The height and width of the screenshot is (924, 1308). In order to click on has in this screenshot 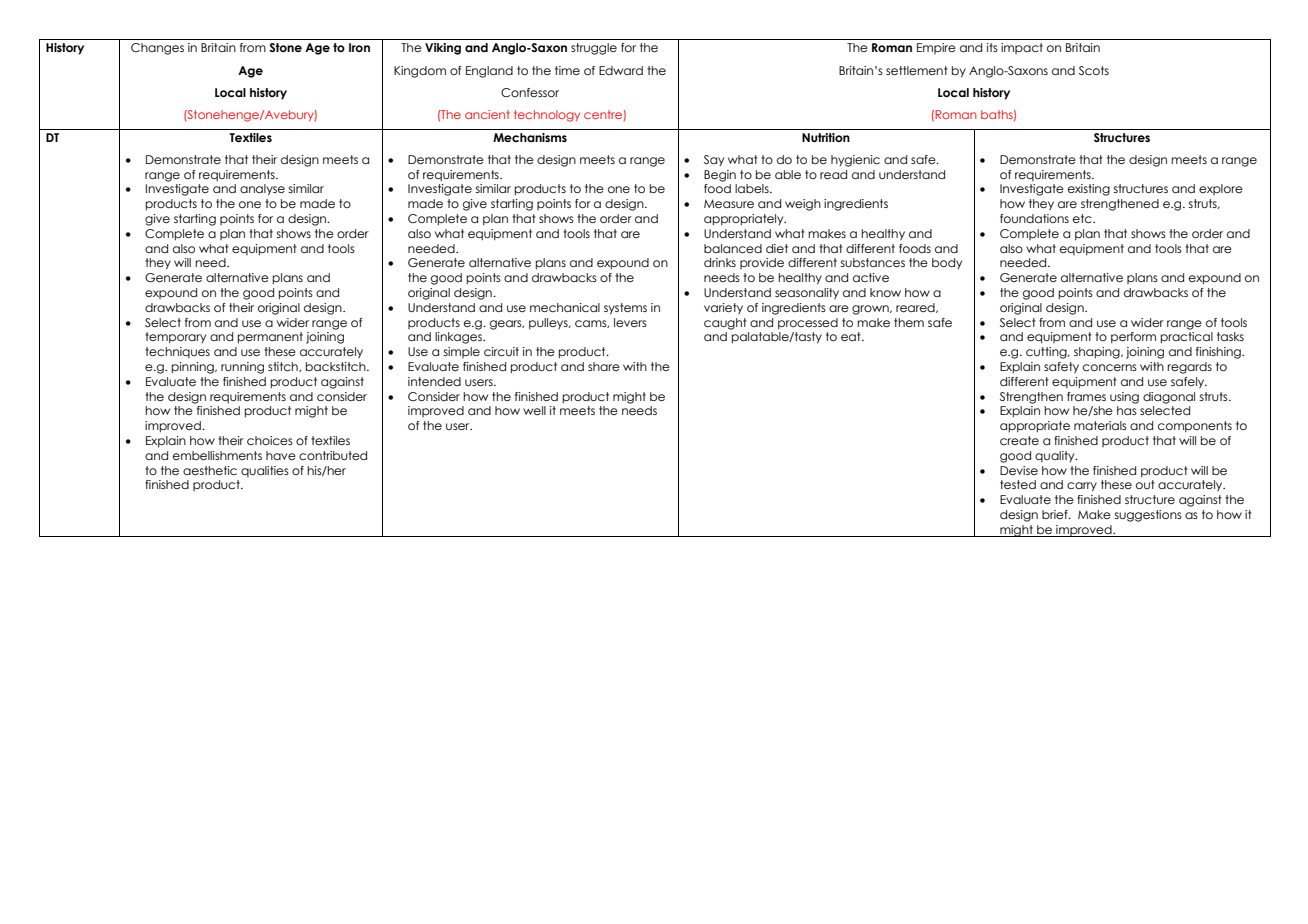, I will do `click(1127, 410)`.
